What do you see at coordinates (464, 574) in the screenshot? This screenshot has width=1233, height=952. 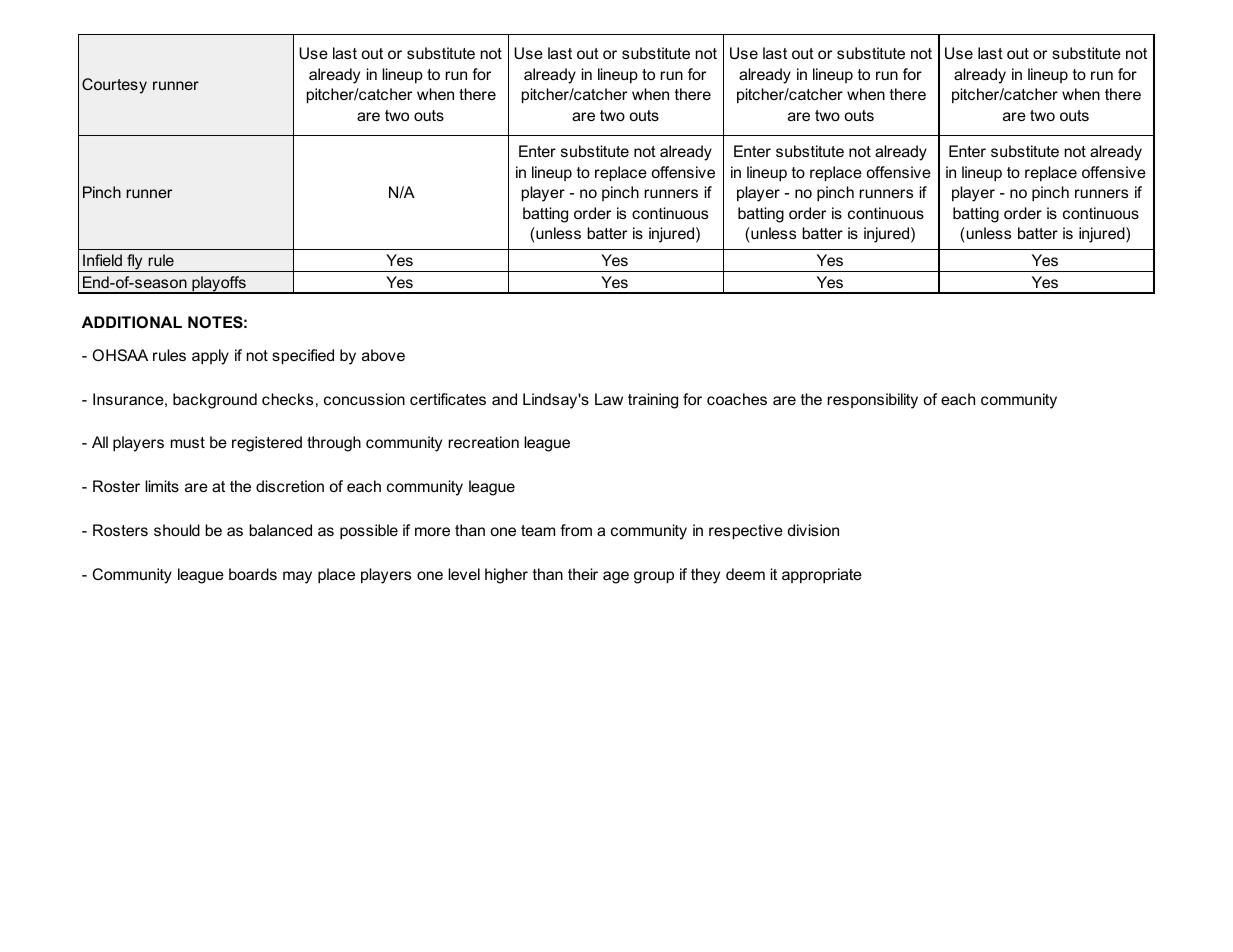 I see `level` at bounding box center [464, 574].
